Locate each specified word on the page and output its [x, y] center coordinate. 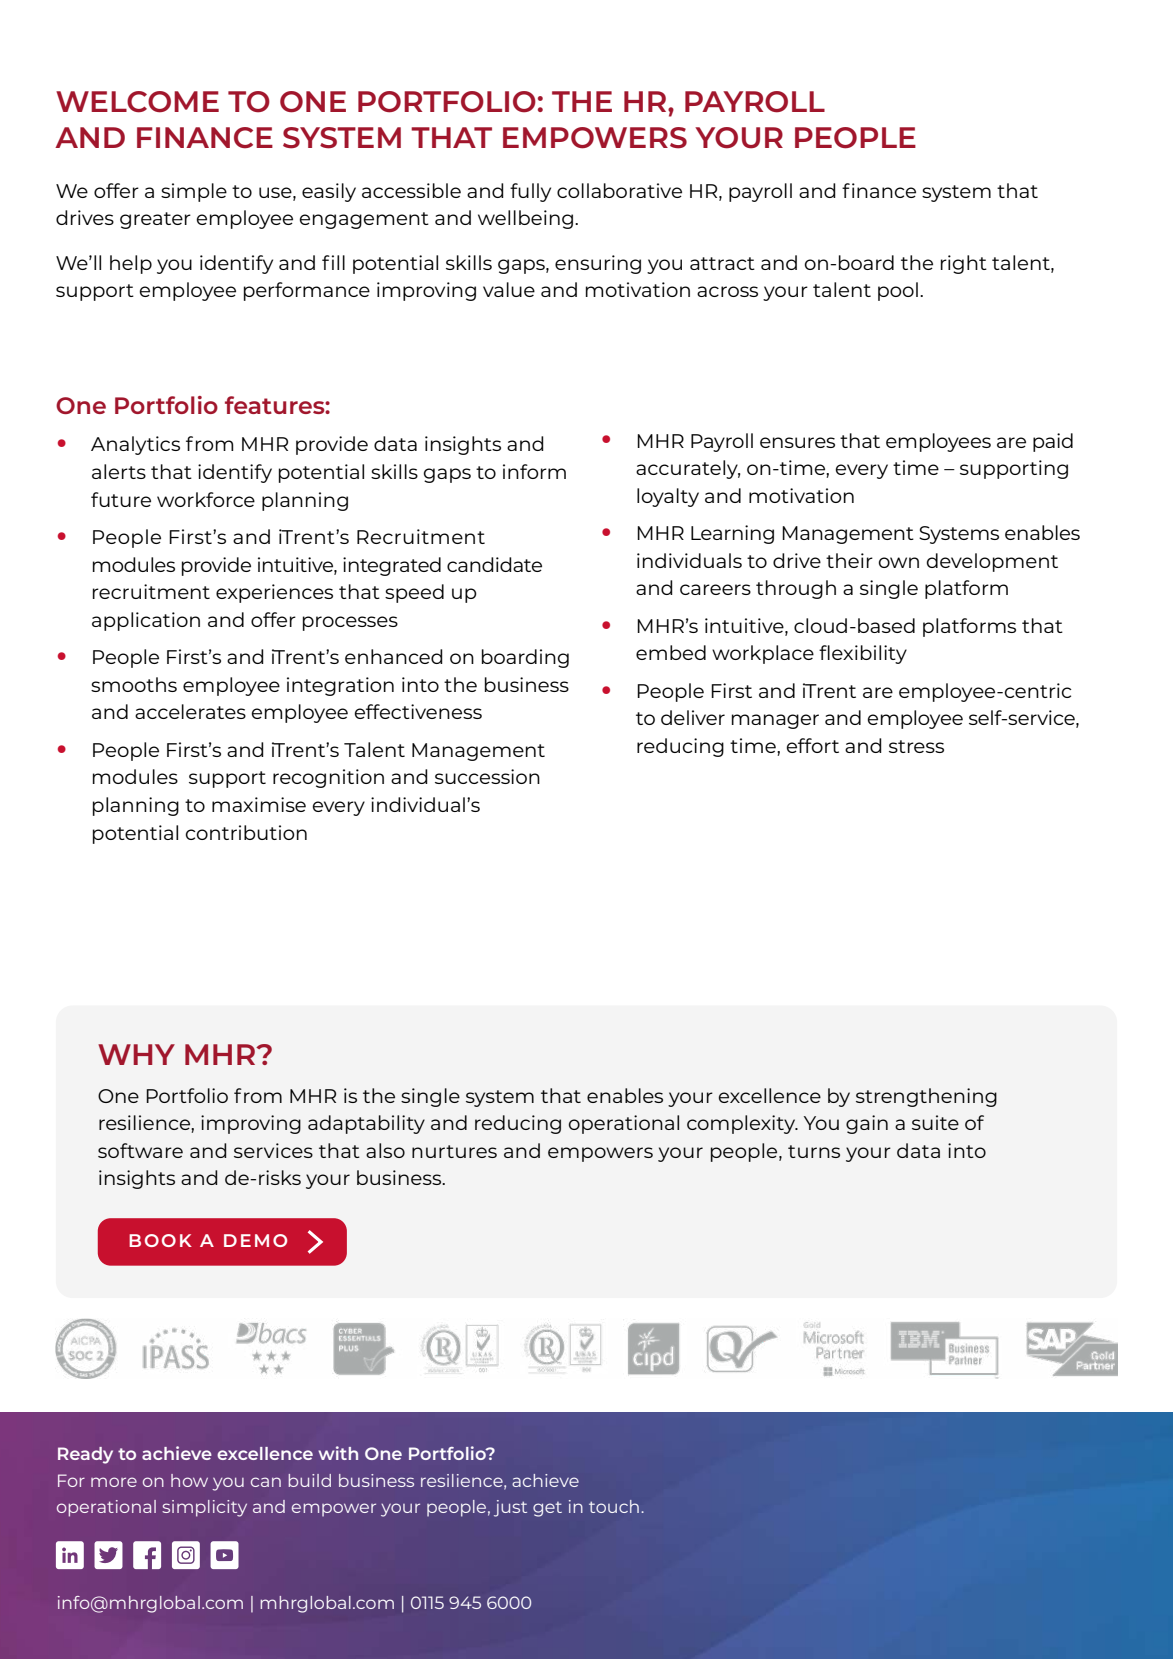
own [899, 562]
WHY [136, 1054]
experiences [274, 593]
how [189, 1480]
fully [530, 192]
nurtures [454, 1151]
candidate [494, 564]
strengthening [926, 1097]
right [964, 264]
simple [194, 192]
